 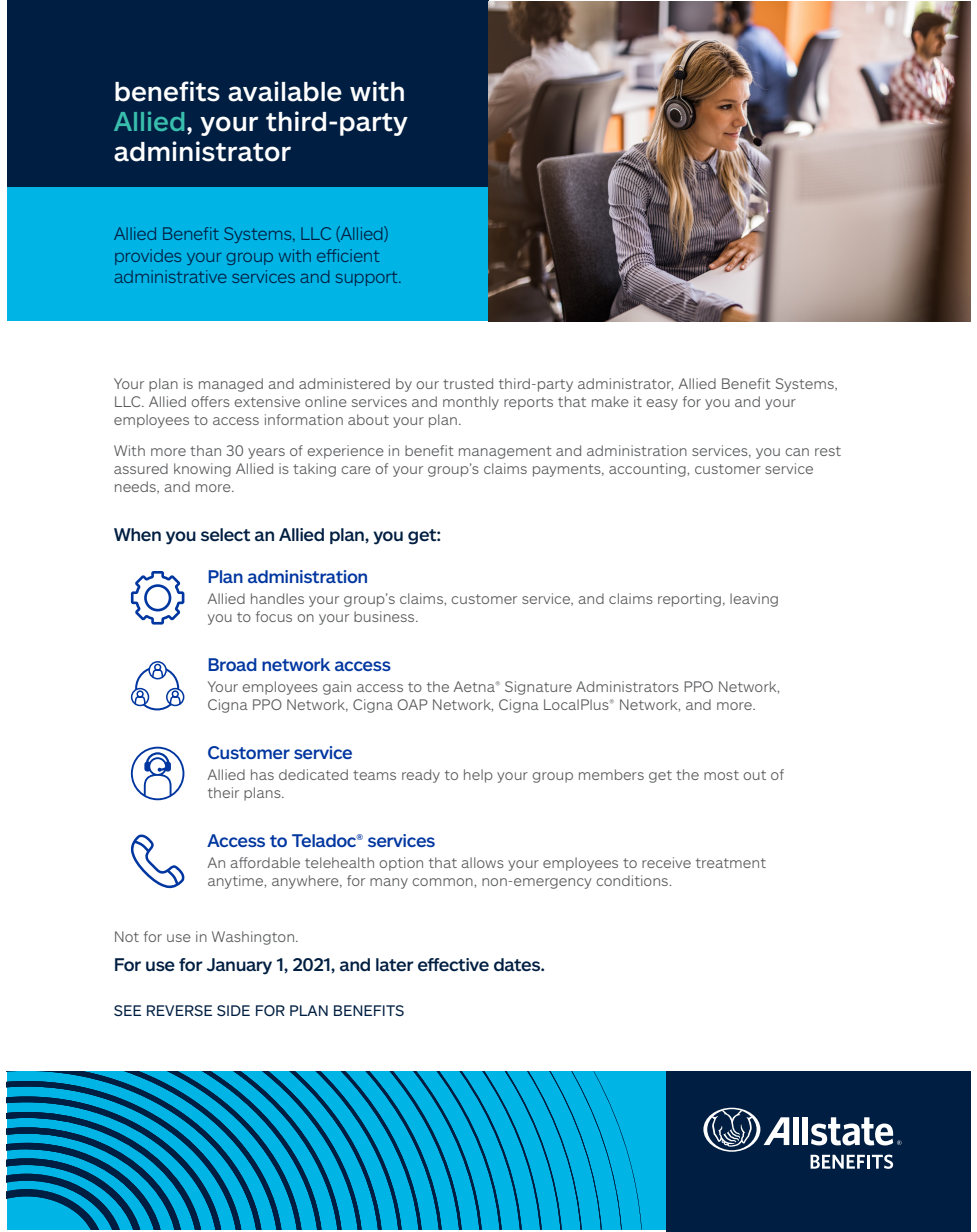 What do you see at coordinates (662, 404) in the screenshot?
I see `easy` at bounding box center [662, 404].
